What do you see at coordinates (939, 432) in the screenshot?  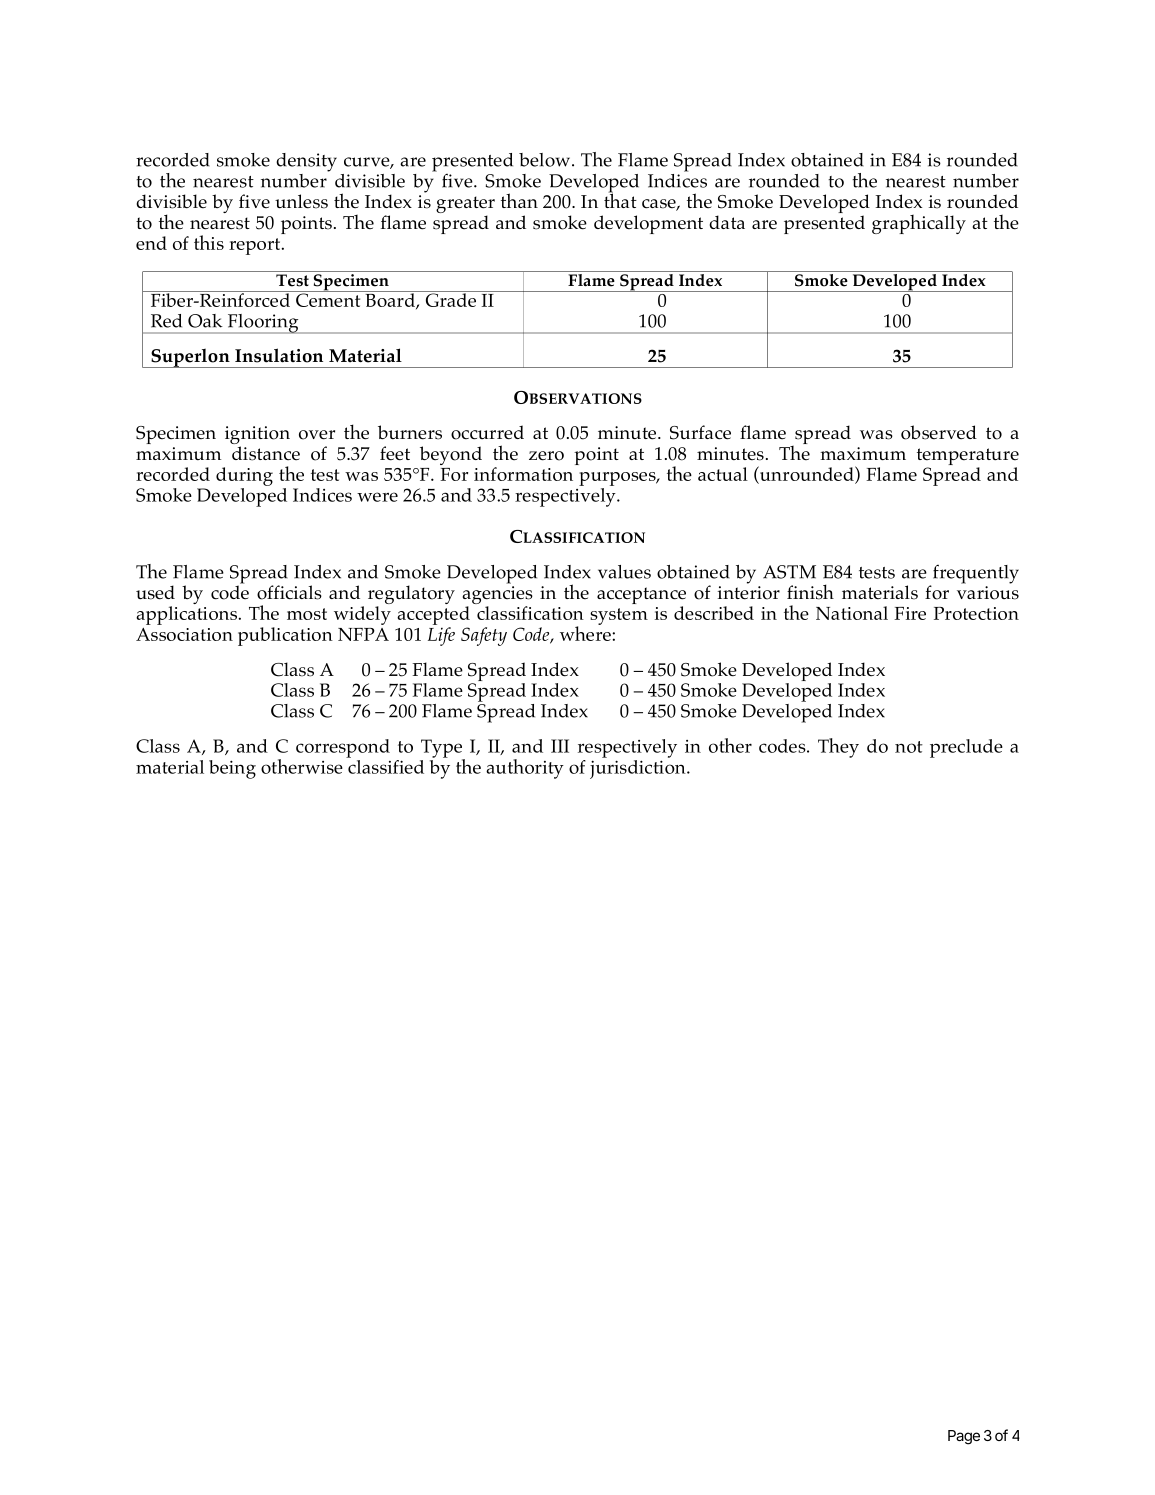 I see `observed` at bounding box center [939, 432].
